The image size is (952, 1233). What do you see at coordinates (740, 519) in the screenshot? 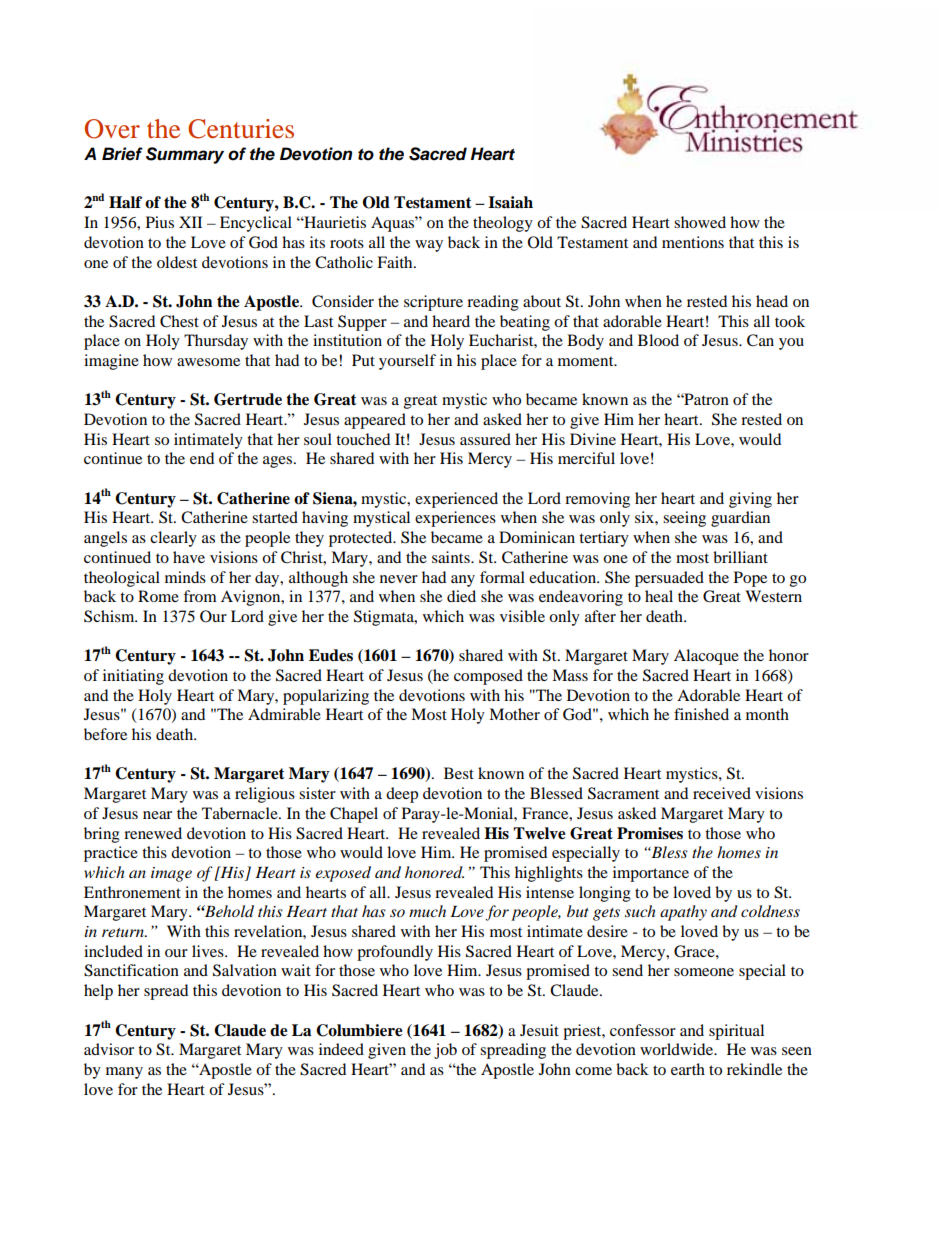
I see `guardian` at bounding box center [740, 519].
